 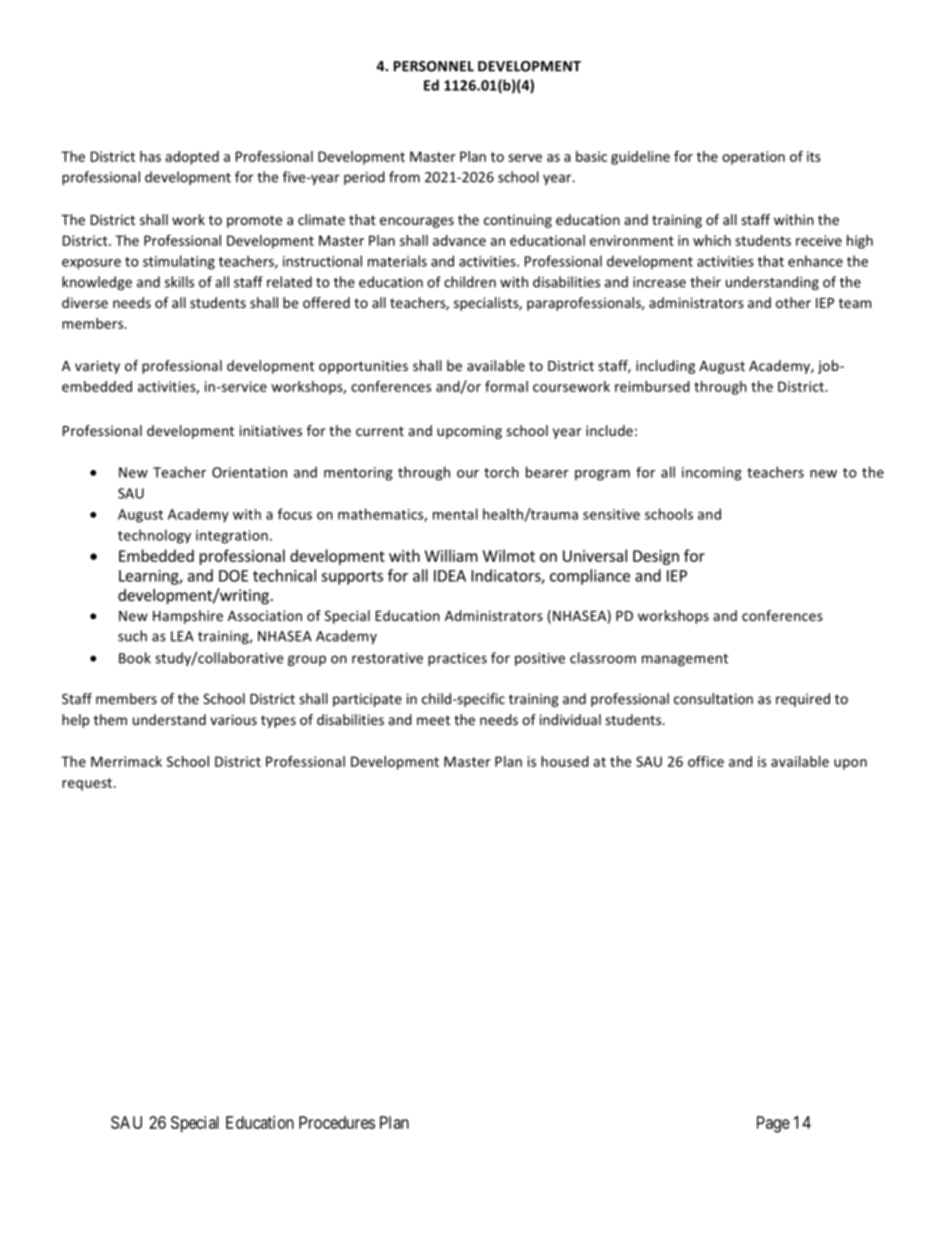 What do you see at coordinates (773, 1124) in the screenshot?
I see `Page` at bounding box center [773, 1124].
